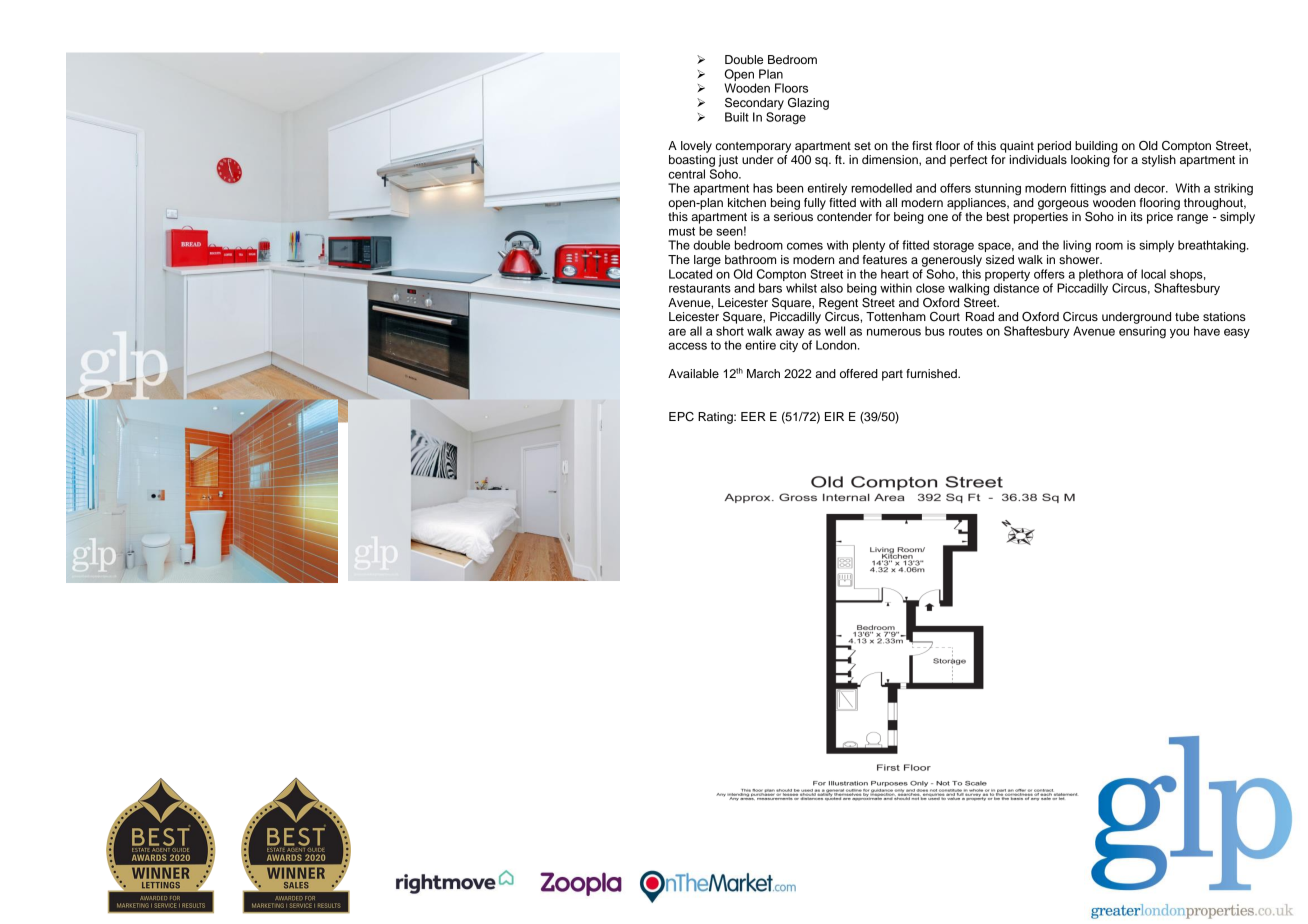 This image has width=1308, height=924. Describe the element at coordinates (1160, 218) in the image. I see `price` at that location.
